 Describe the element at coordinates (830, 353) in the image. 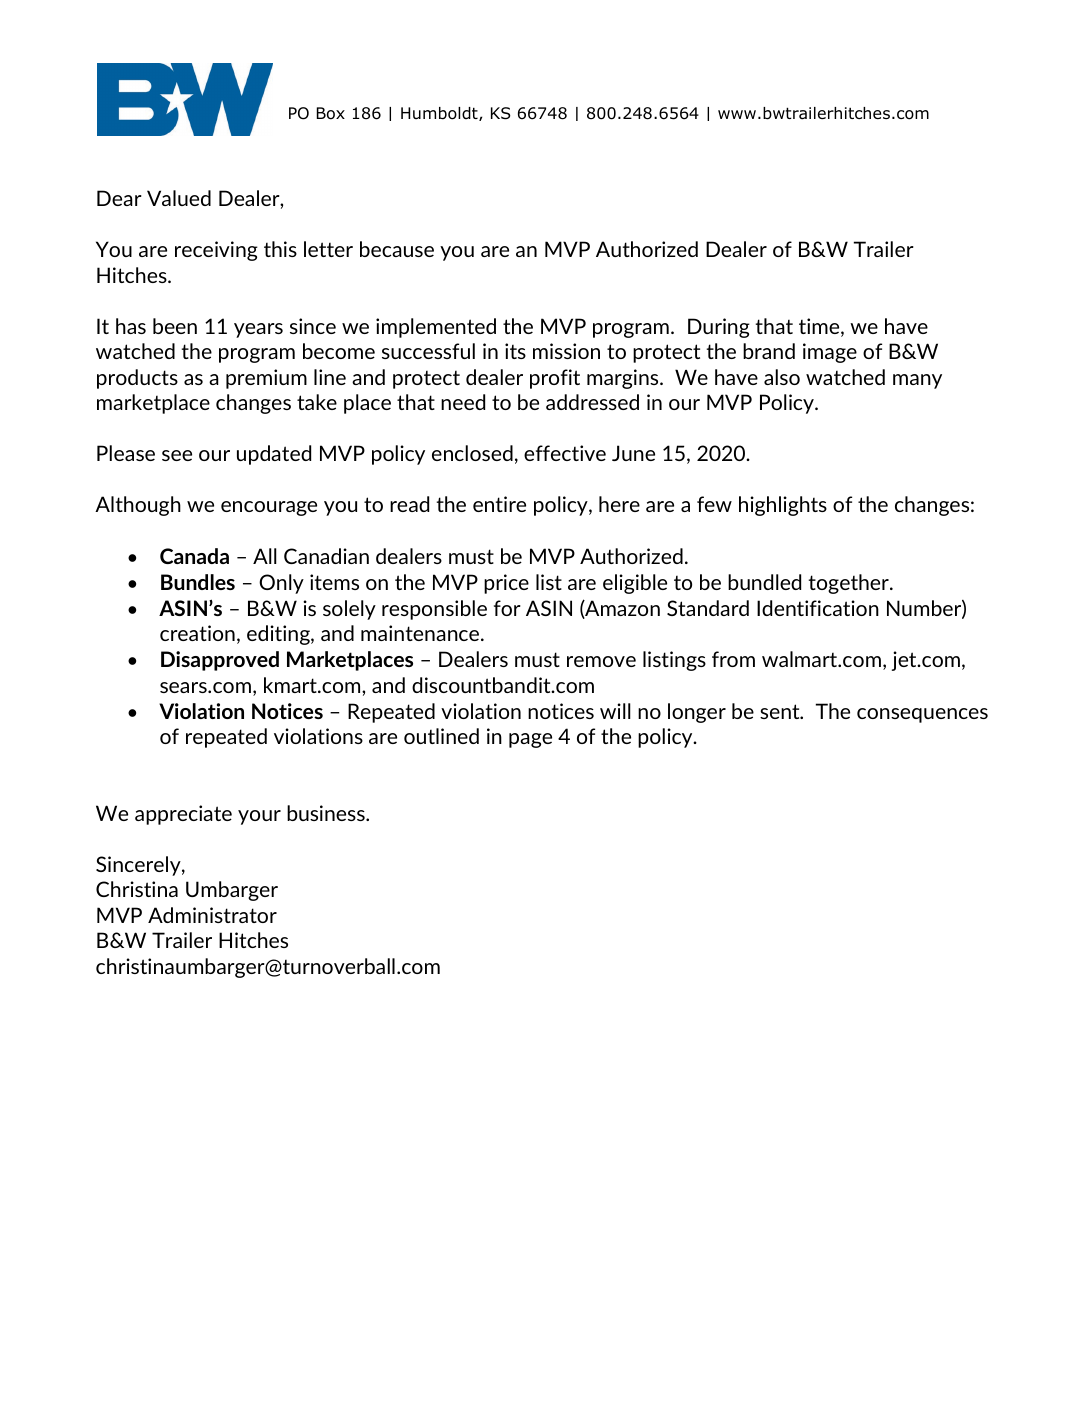

I see `image` at that location.
